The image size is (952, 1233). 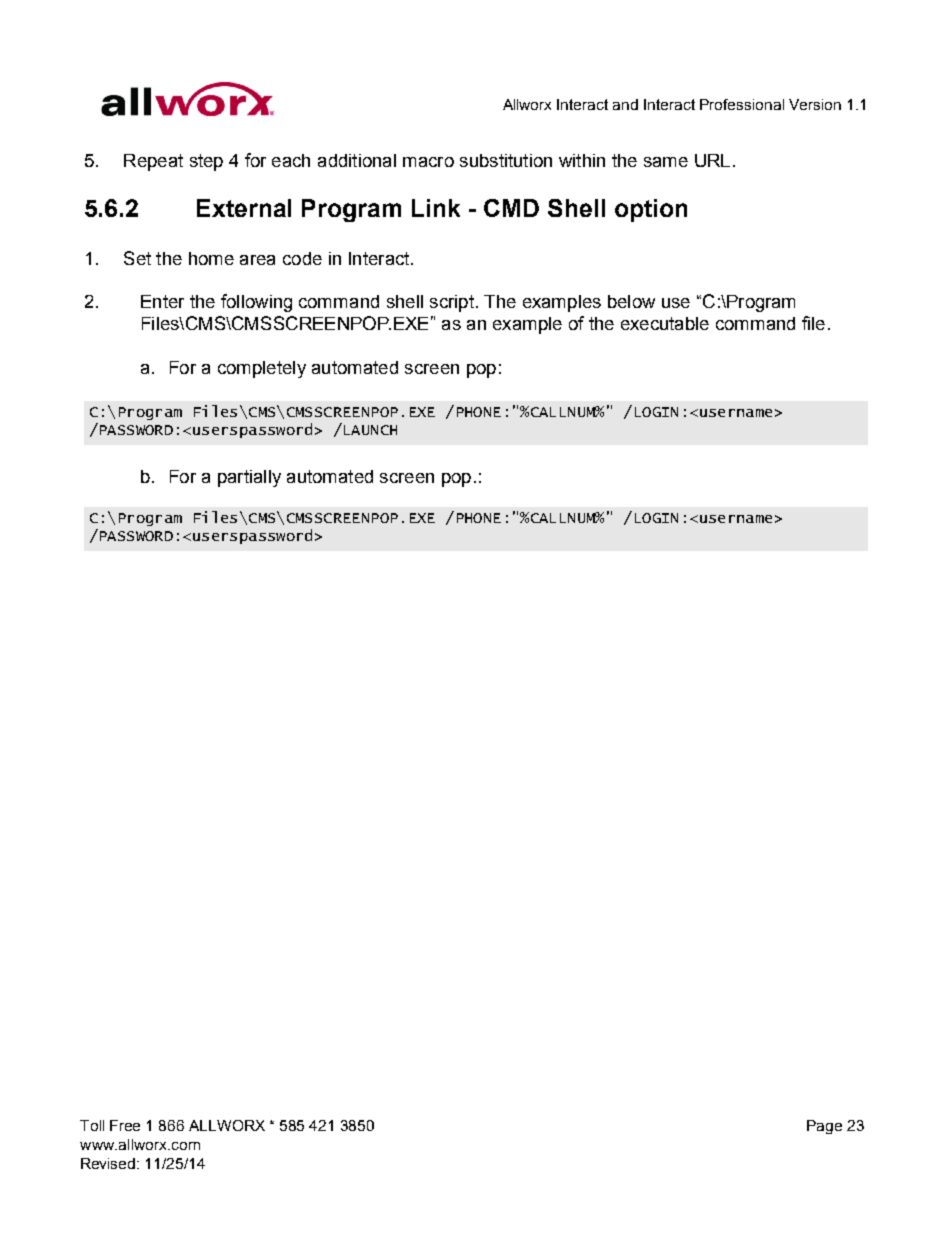 What do you see at coordinates (125, 1125) in the image?
I see `Free` at bounding box center [125, 1125].
